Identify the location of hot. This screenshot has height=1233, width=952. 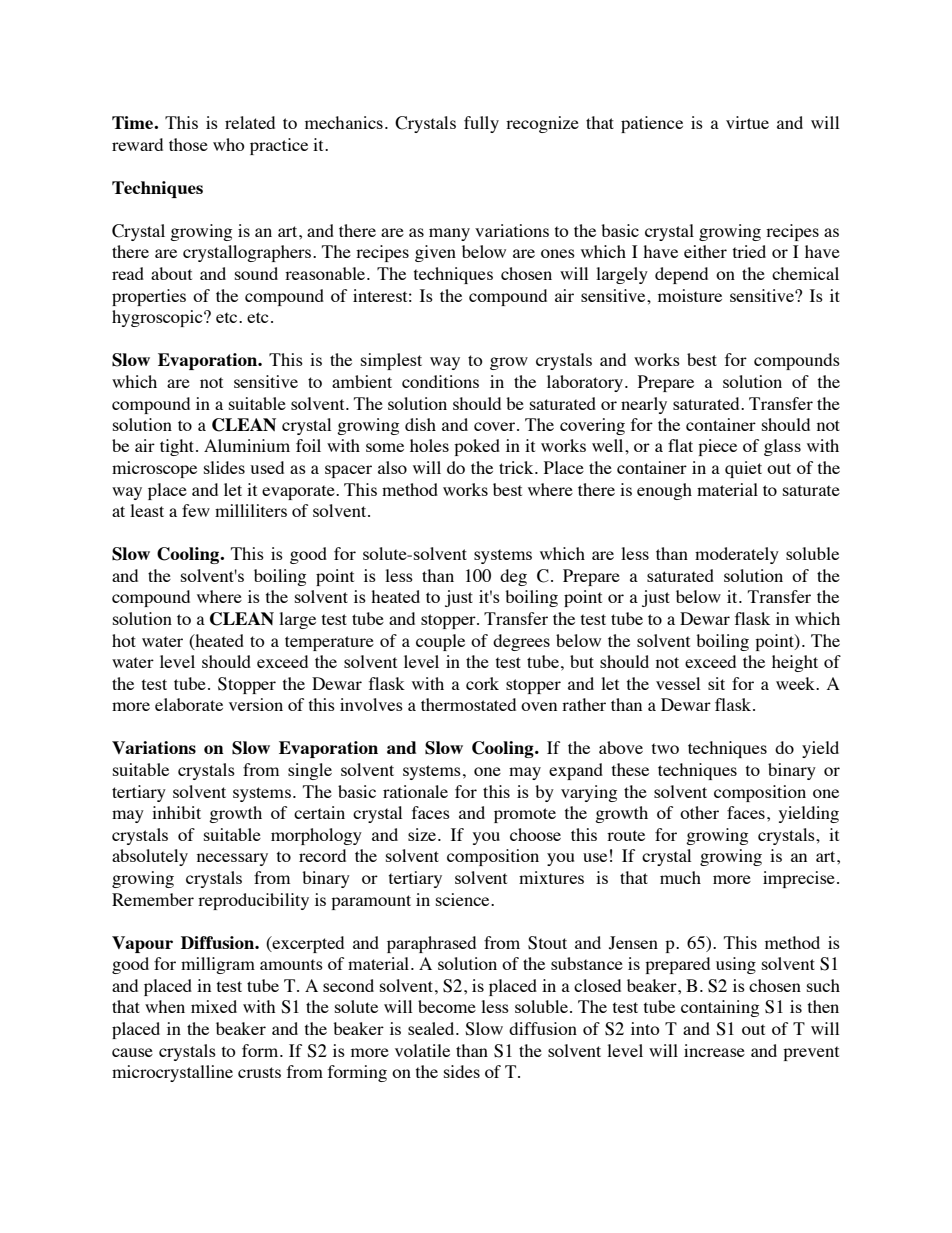
(124, 640).
